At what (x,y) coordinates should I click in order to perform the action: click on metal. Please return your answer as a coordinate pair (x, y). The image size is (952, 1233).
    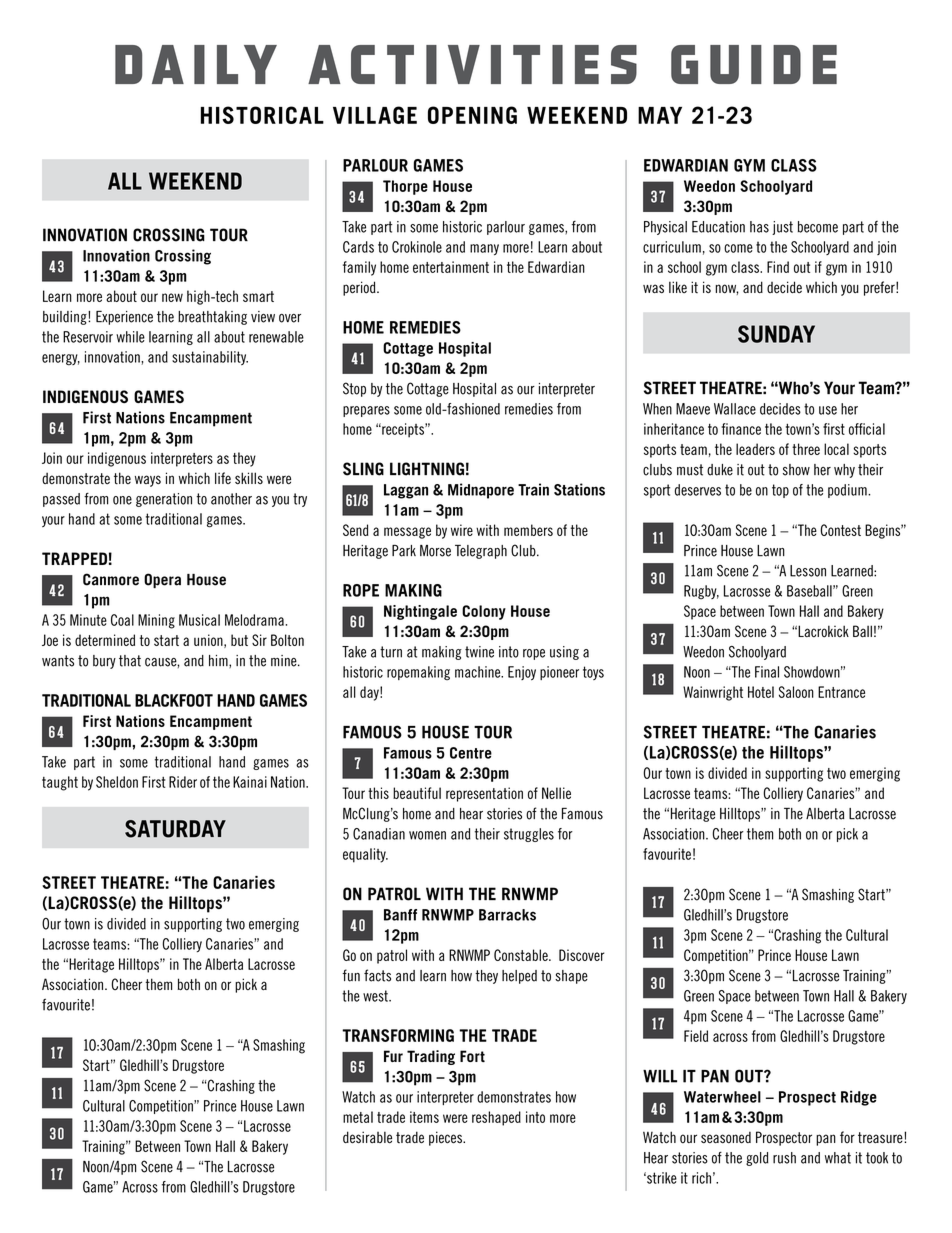
    Looking at the image, I should click on (358, 1117).
